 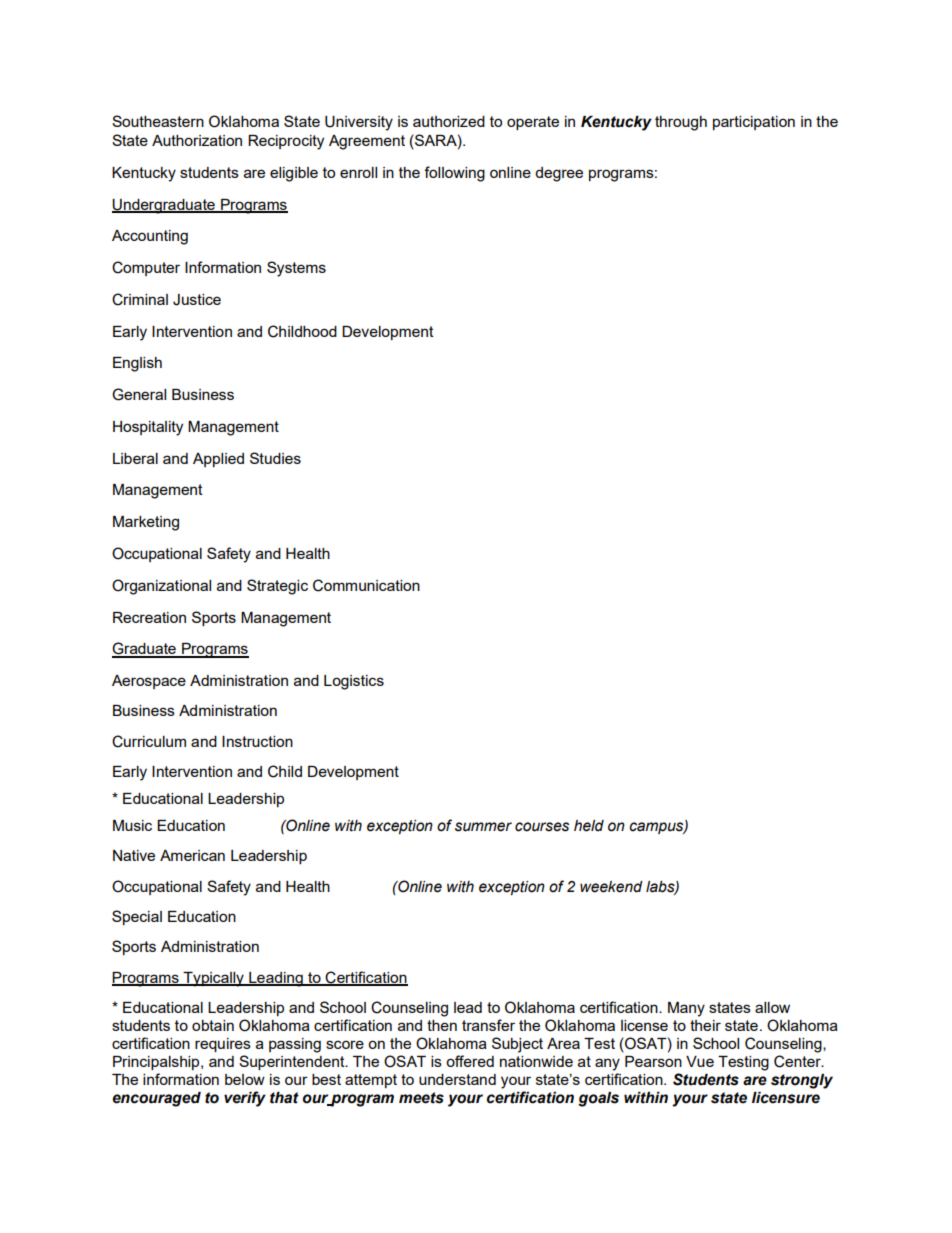 What do you see at coordinates (161, 587) in the screenshot?
I see `Organizational` at bounding box center [161, 587].
